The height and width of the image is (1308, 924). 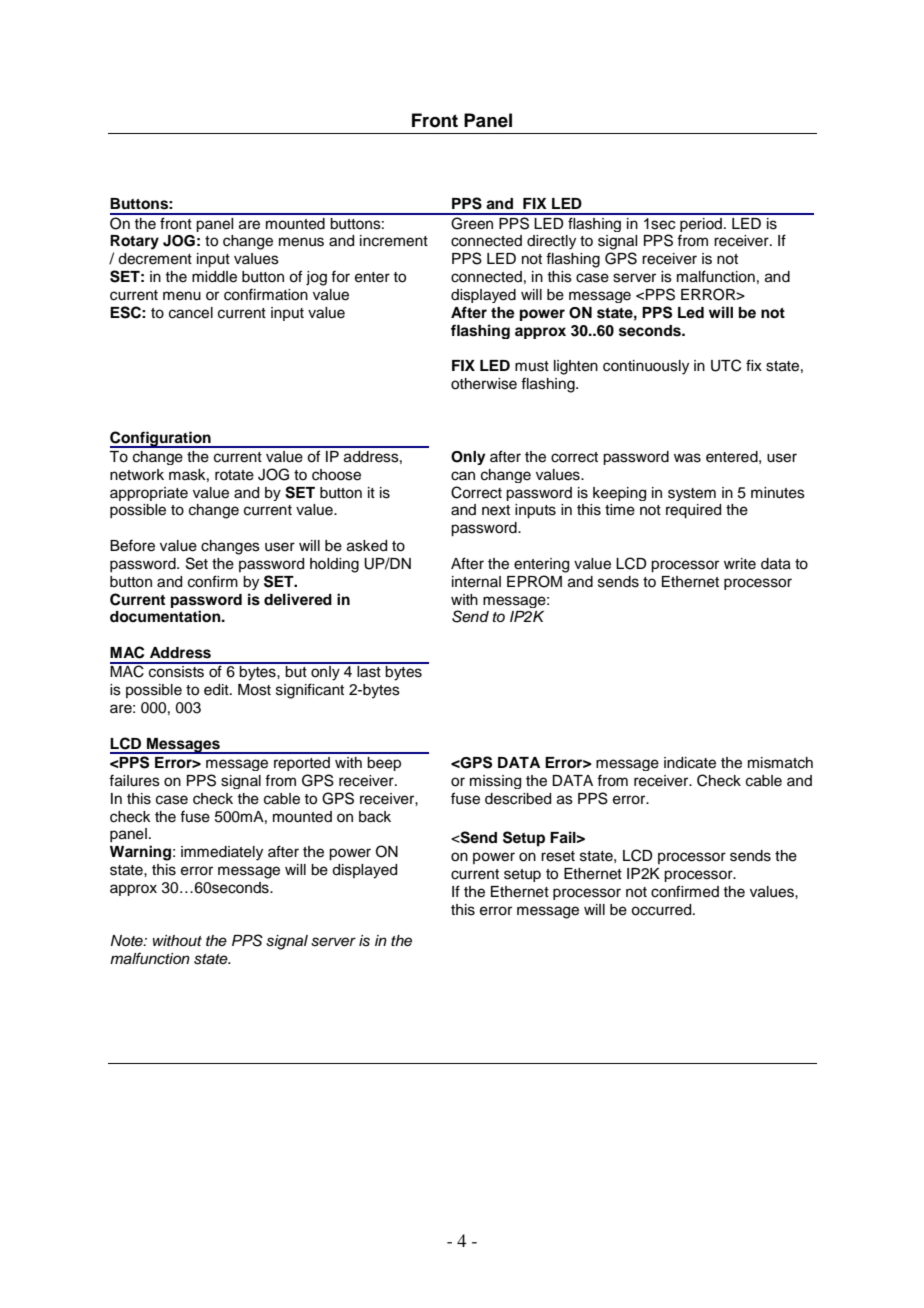 What do you see at coordinates (214, 277) in the image?
I see `middle` at bounding box center [214, 277].
